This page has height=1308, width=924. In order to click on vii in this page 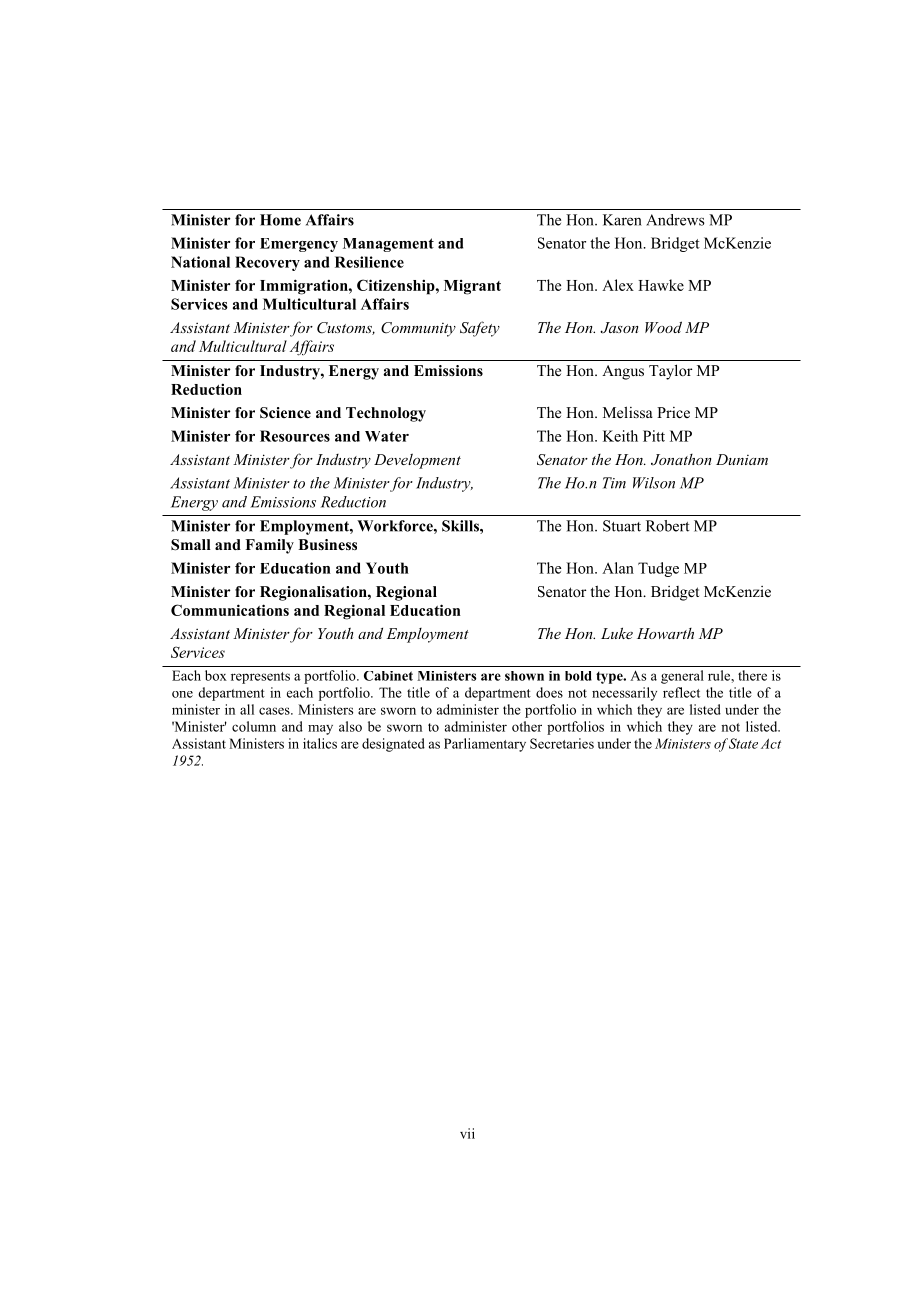, I will do `click(467, 1133)`.
